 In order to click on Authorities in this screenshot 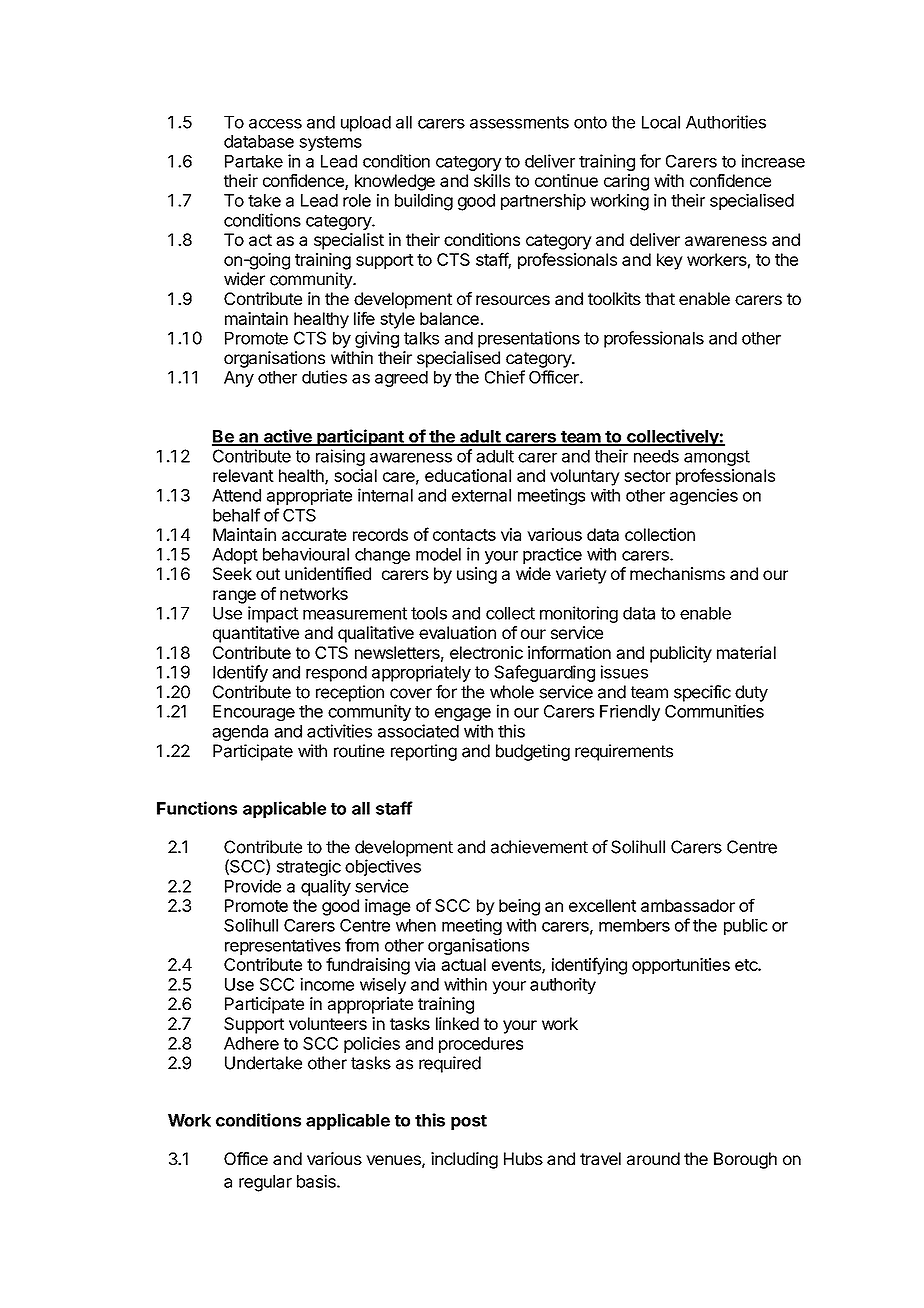, I will do `click(726, 122)`.
